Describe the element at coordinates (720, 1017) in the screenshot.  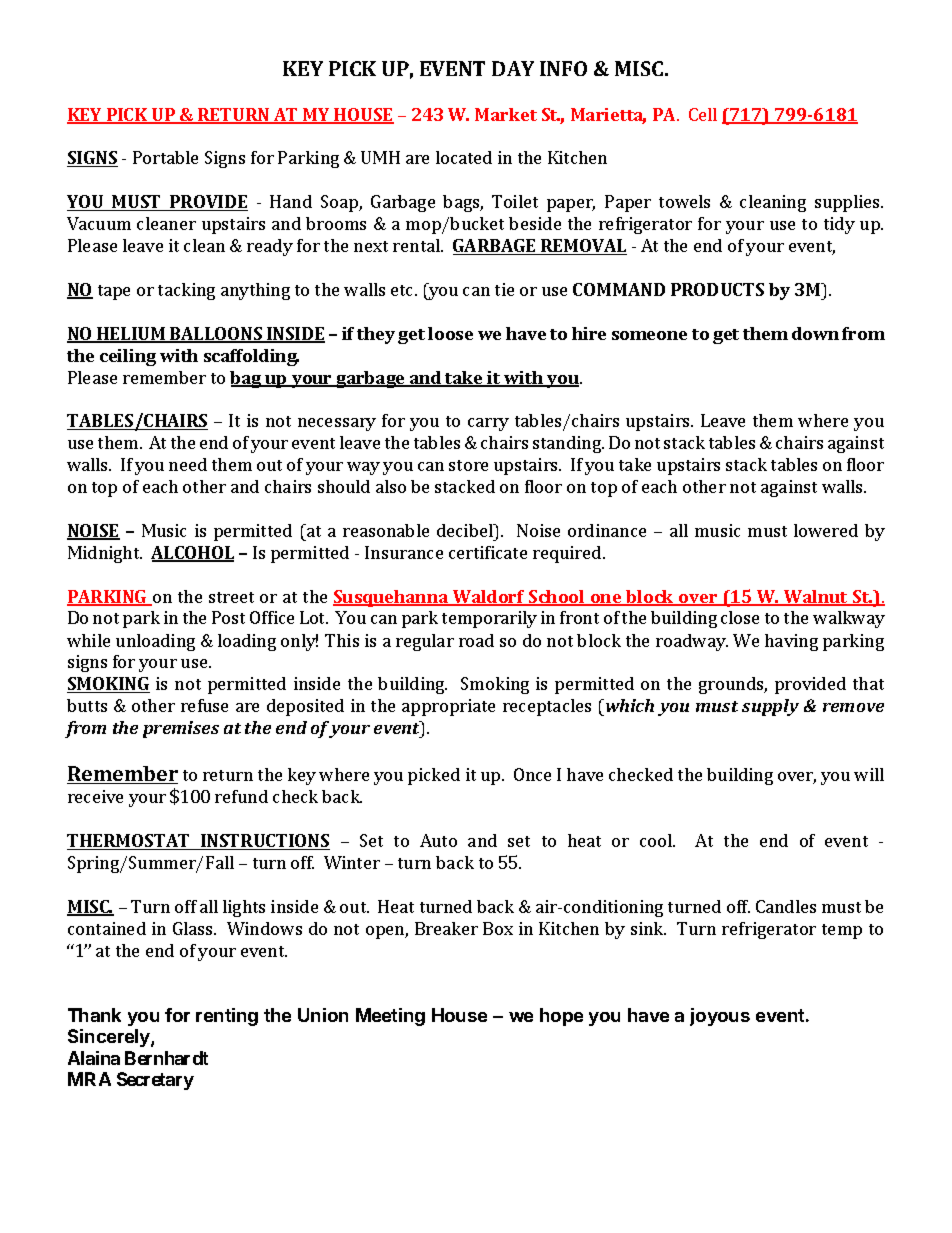
I see `joyous` at that location.
